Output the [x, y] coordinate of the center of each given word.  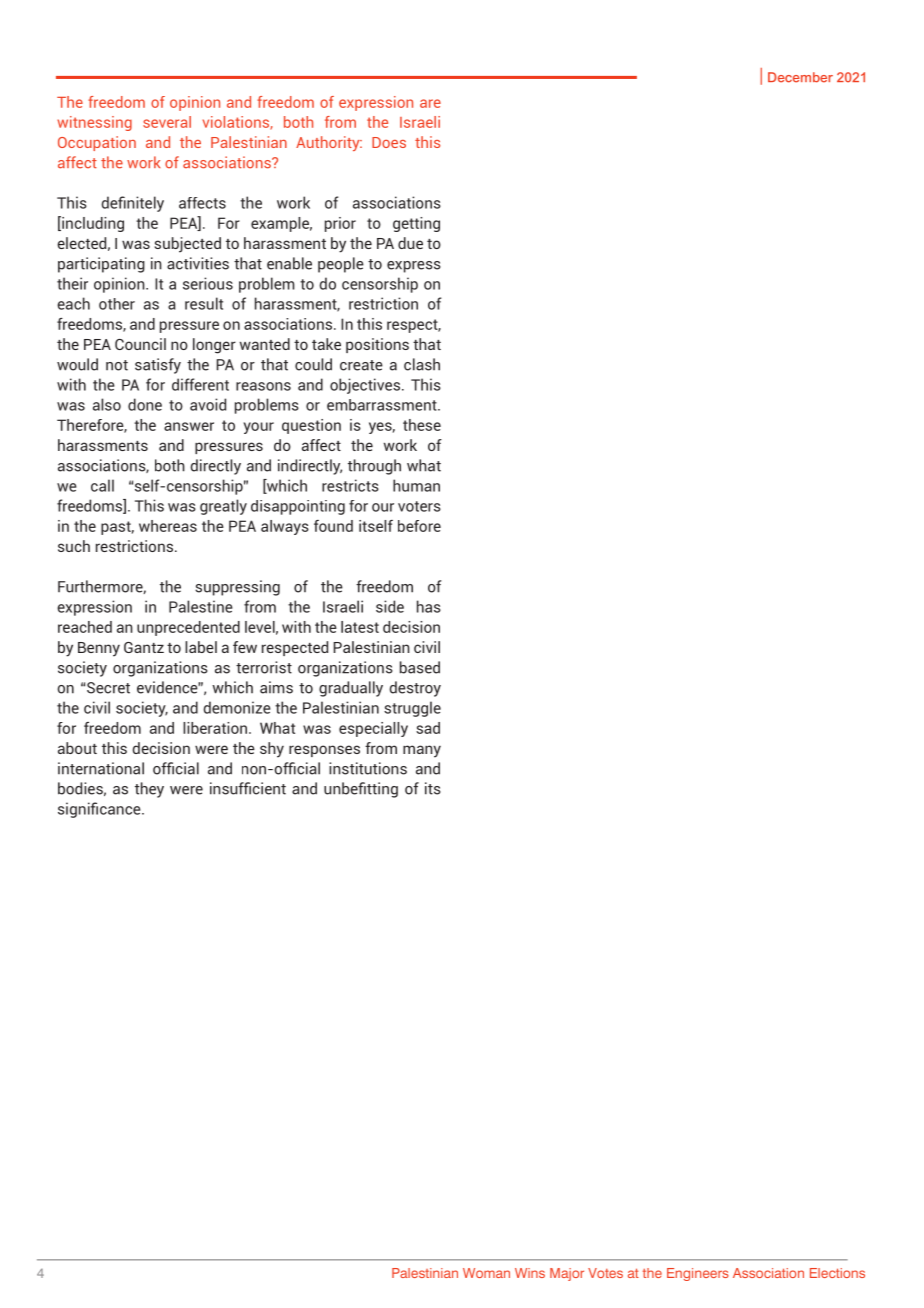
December [800, 77]
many [422, 751]
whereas [168, 526]
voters [419, 506]
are [430, 103]
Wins [530, 1273]
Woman [486, 1273]
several [167, 122]
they [149, 790]
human [416, 485]
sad [428, 728]
